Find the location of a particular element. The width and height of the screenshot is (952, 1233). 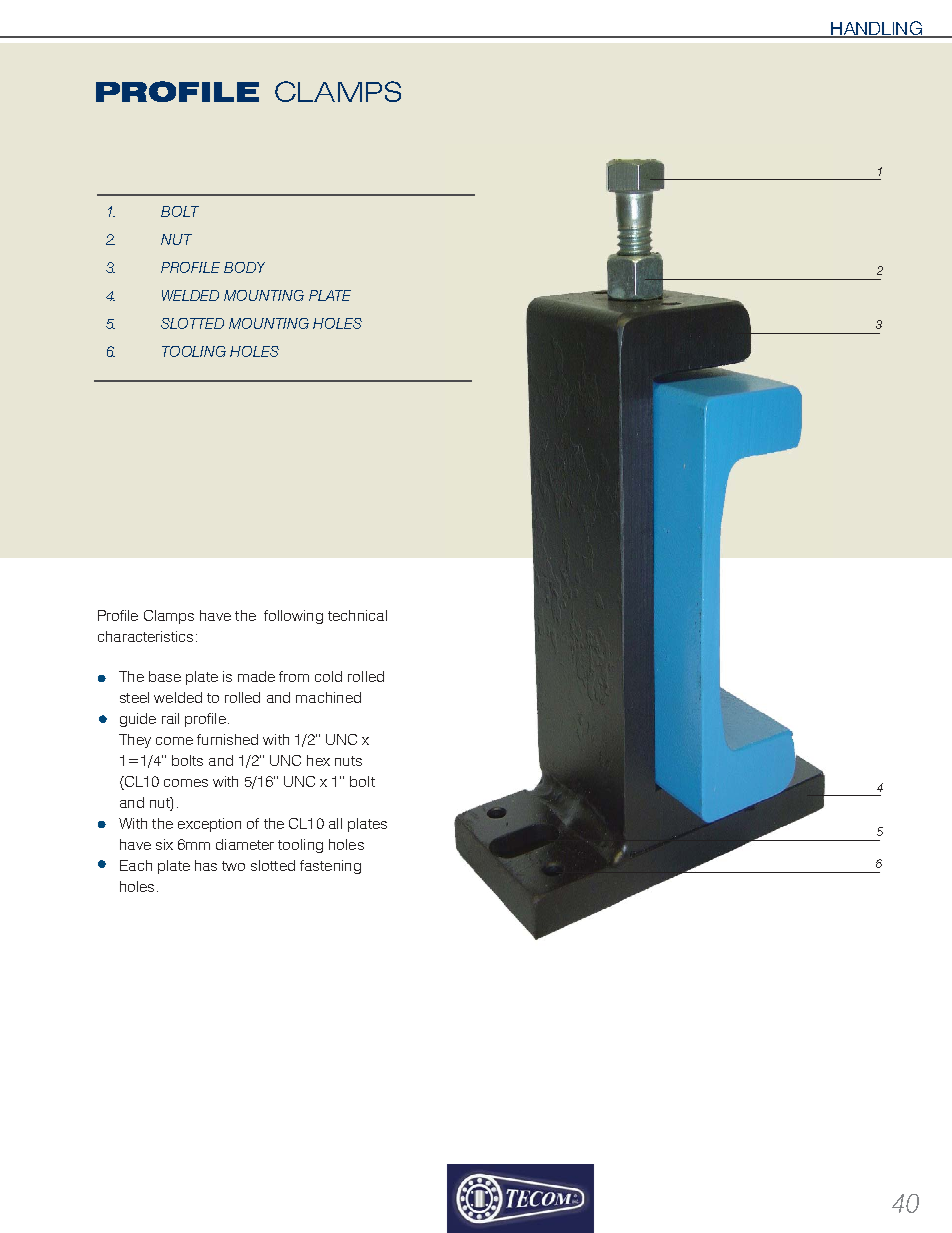

cold is located at coordinates (328, 676).
